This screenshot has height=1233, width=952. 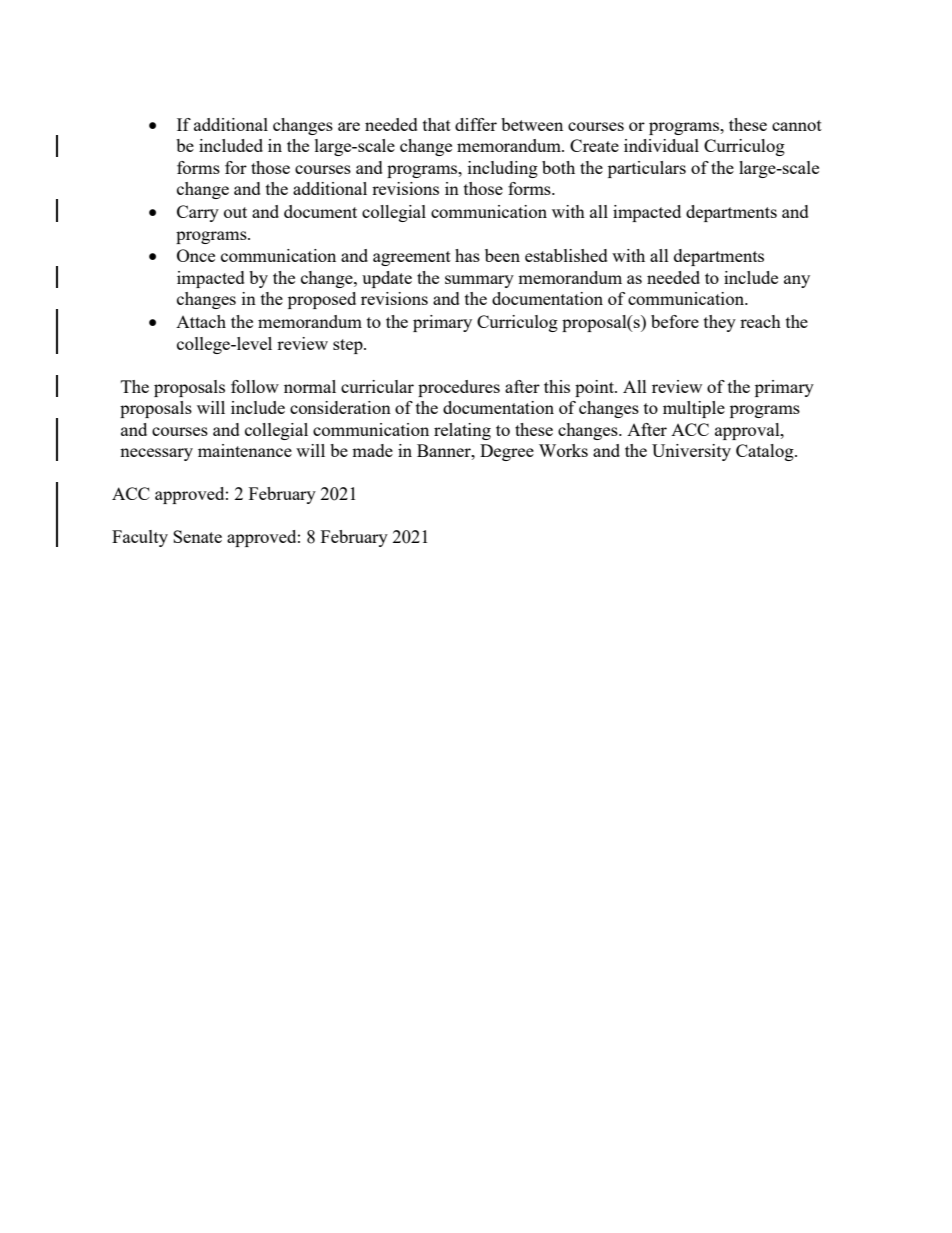 What do you see at coordinates (797, 281) in the screenshot?
I see `any` at bounding box center [797, 281].
